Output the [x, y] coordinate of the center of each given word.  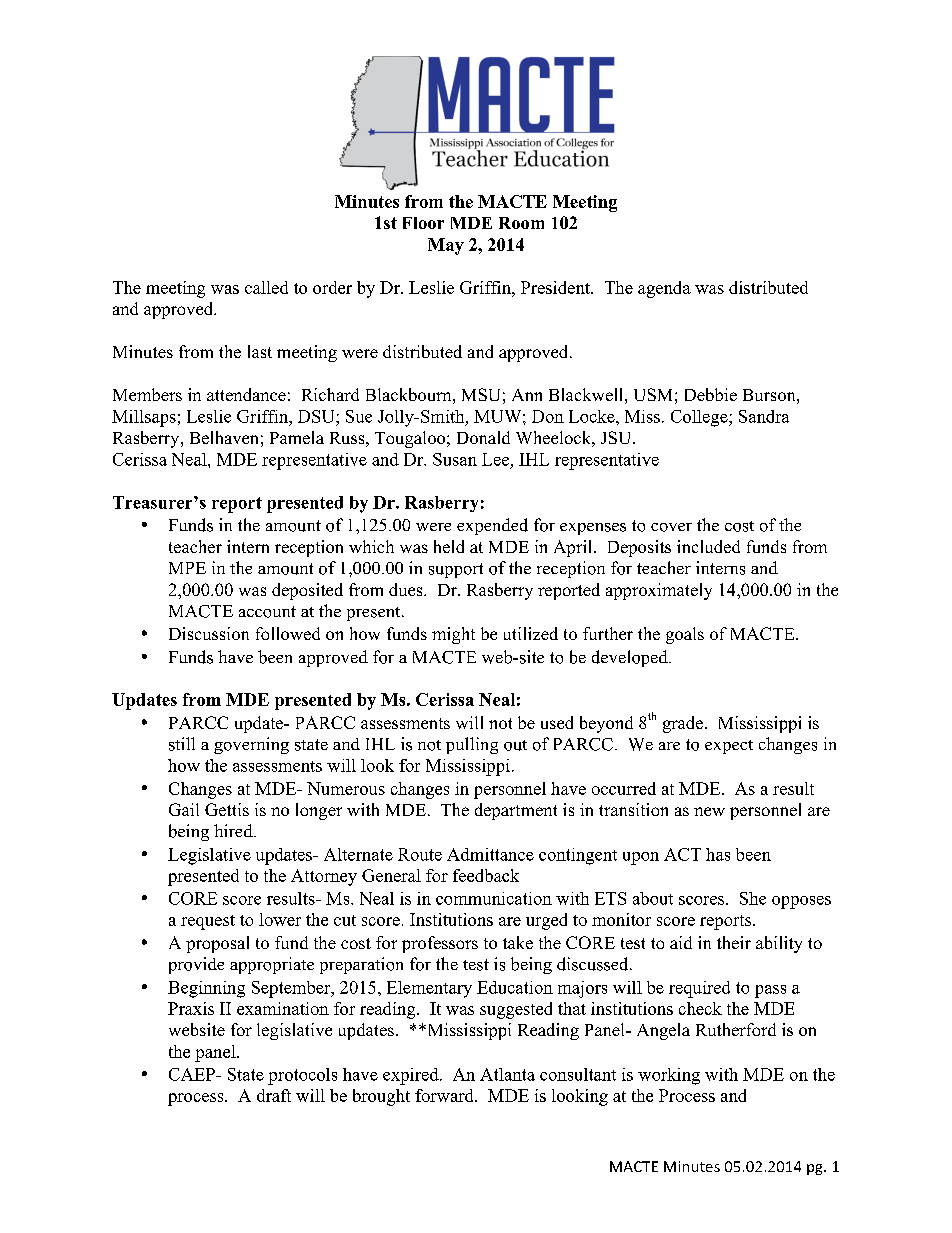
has [718, 854]
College [700, 418]
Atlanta [507, 1074]
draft [274, 1095]
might [453, 635]
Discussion [209, 633]
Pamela [297, 437]
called [266, 287]
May [446, 246]
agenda [664, 289]
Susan [455, 459]
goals [685, 635]
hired [234, 830]
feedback [486, 875]
